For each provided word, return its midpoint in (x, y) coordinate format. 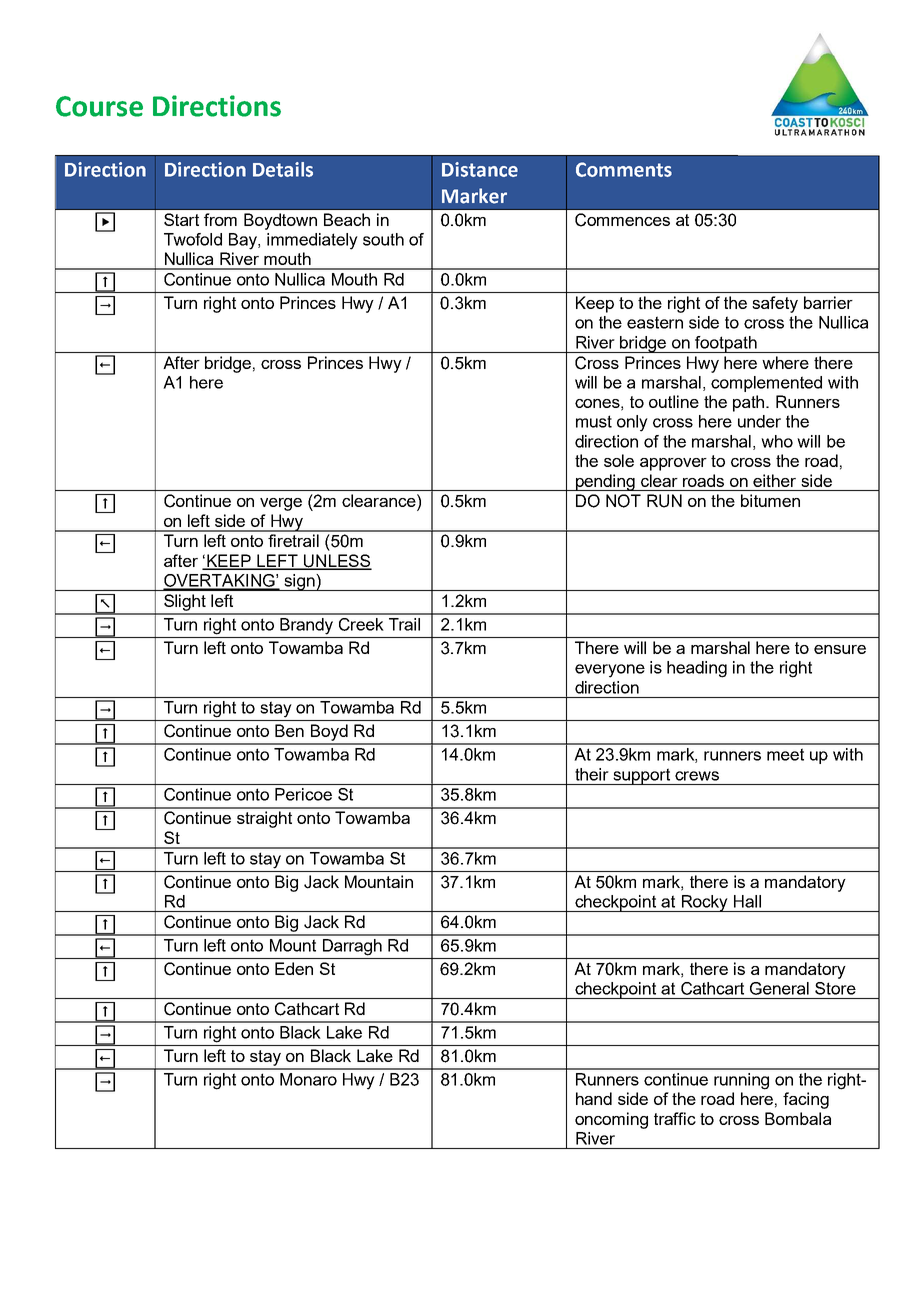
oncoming (611, 1120)
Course (99, 106)
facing (806, 1100)
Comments (624, 169)
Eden (294, 968)
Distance (480, 169)
